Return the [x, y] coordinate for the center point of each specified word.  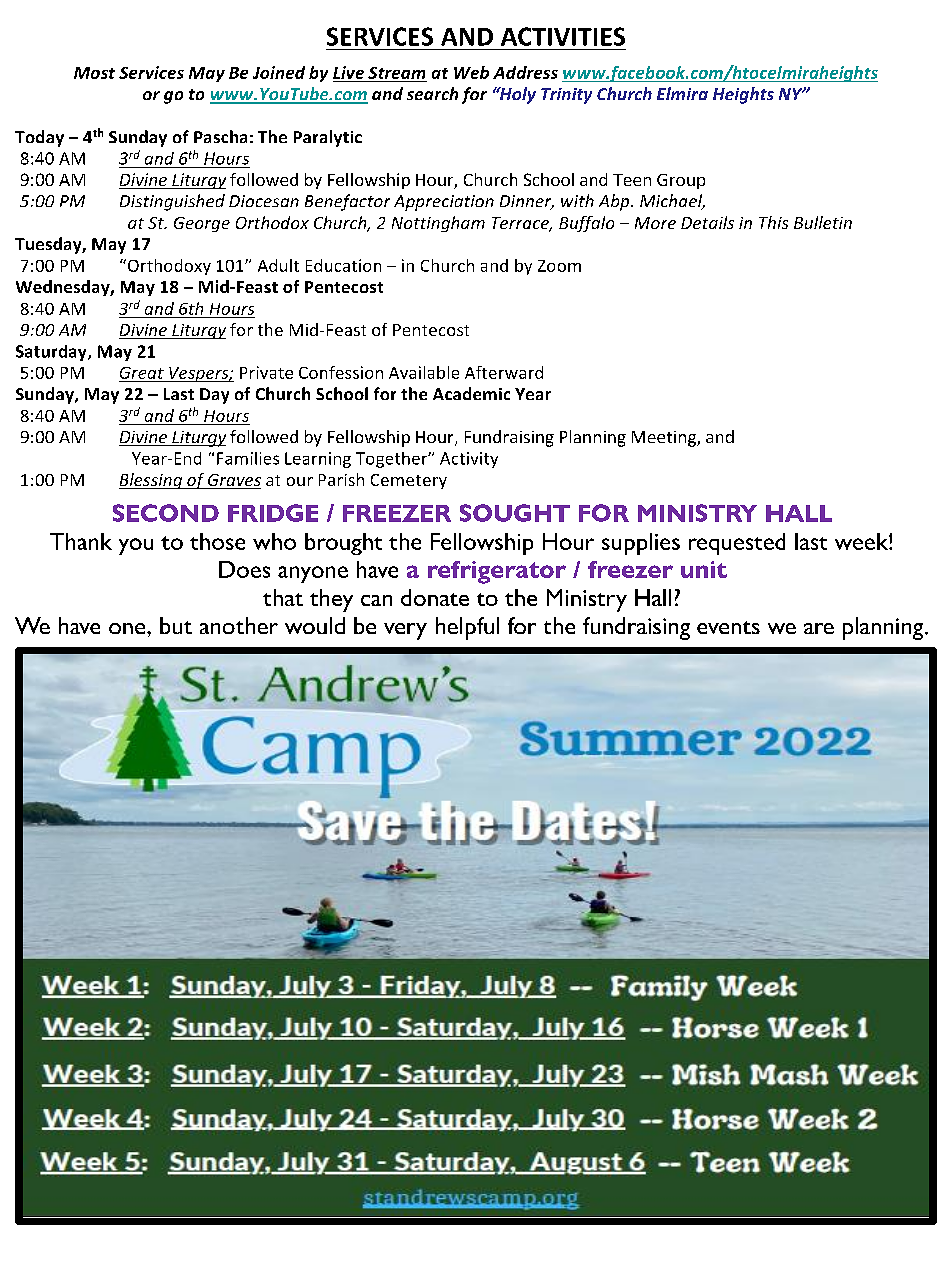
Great [142, 373]
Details [707, 222]
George [202, 224]
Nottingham [438, 224]
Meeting [665, 439]
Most [94, 73]
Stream [396, 73]
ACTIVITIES [563, 36]
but [176, 625]
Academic [471, 393]
